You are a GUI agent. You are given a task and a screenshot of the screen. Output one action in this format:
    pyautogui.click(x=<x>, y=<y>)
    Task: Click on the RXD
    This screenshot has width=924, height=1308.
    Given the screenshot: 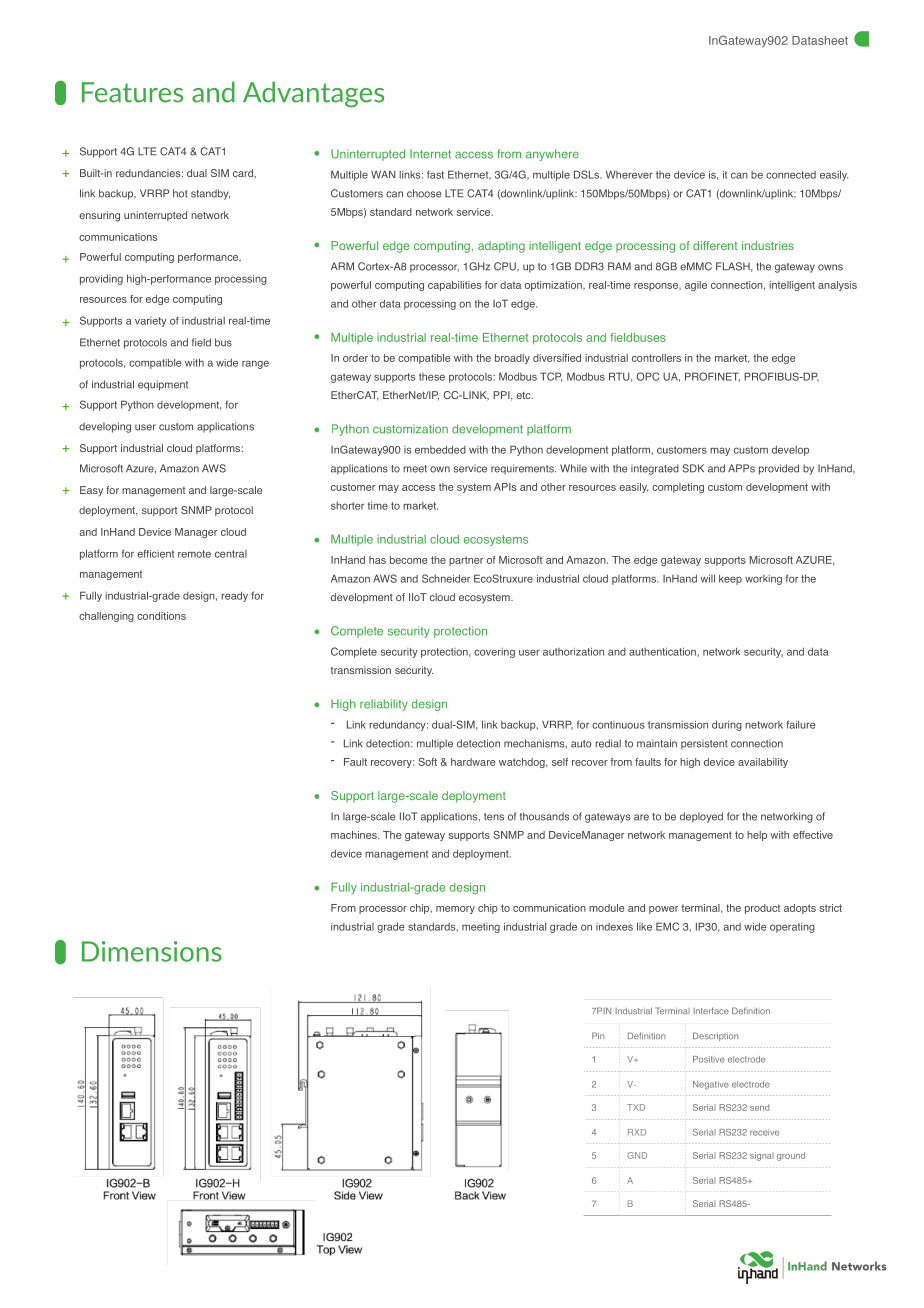 What is the action you would take?
    pyautogui.click(x=637, y=1132)
